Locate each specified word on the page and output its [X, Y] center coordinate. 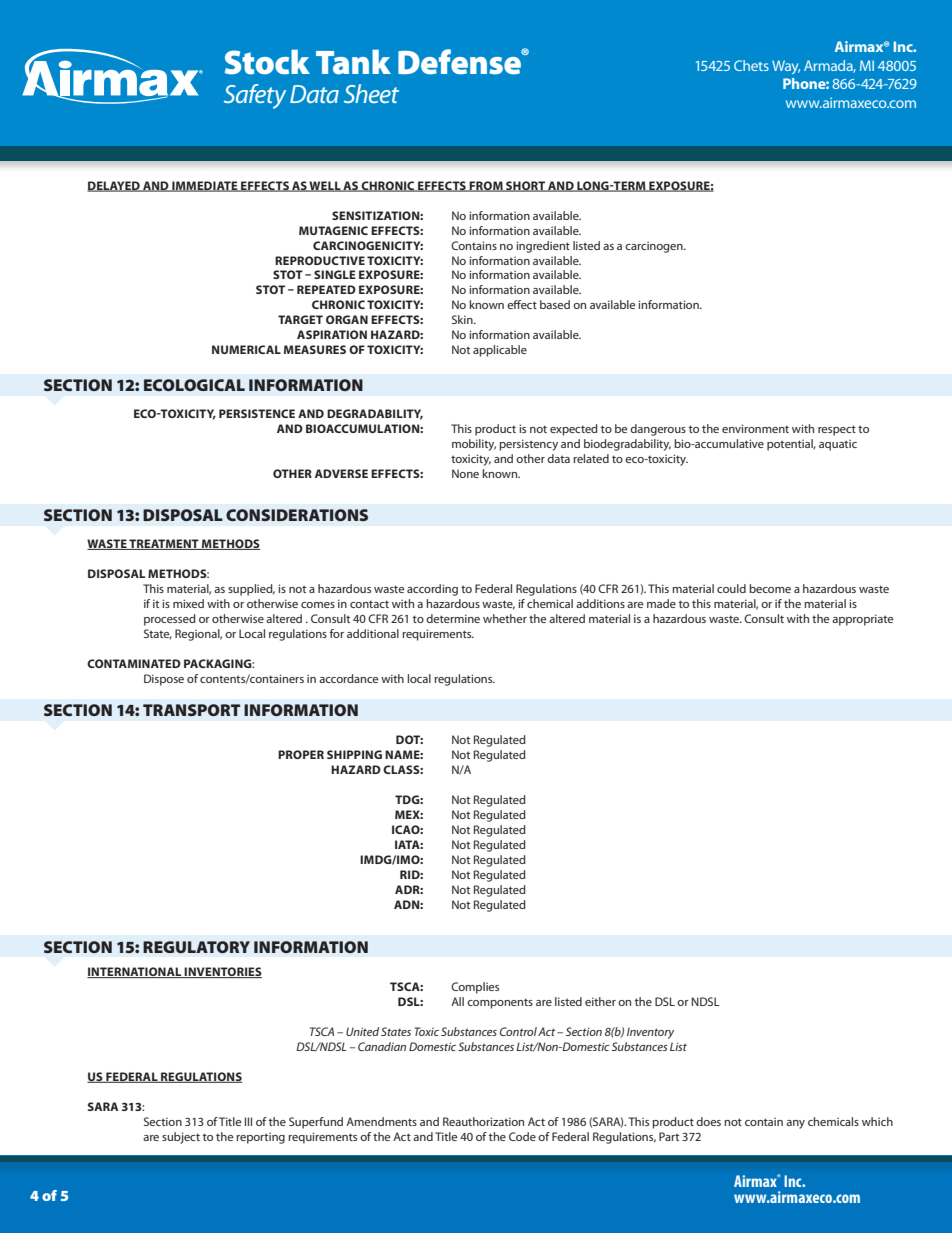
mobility [474, 445]
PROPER [301, 754]
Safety [255, 96]
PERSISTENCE [257, 413]
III [248, 1121]
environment [755, 428]
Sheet [371, 93]
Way [786, 67]
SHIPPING [354, 754]
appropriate [862, 620]
